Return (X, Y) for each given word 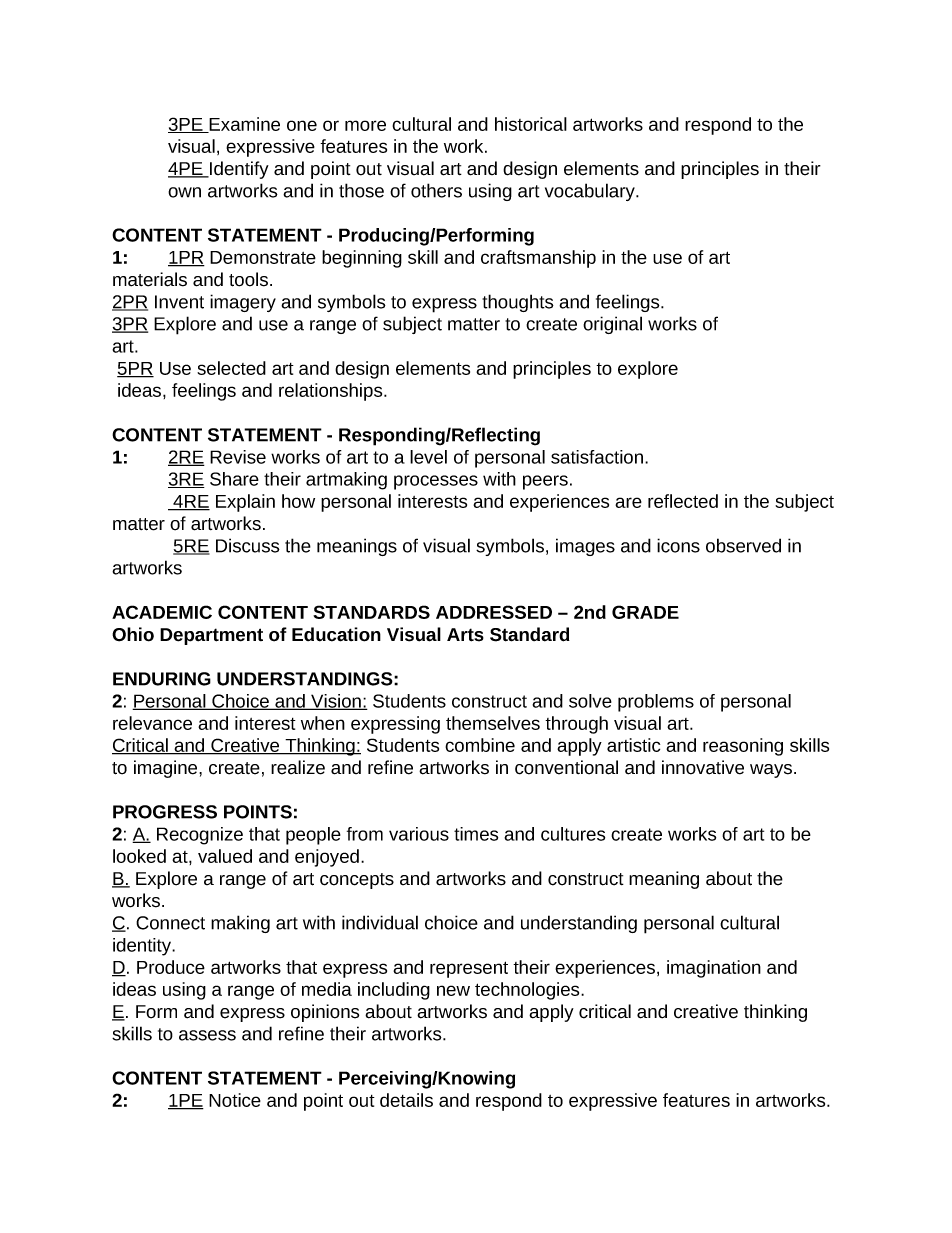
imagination (714, 969)
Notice (235, 1100)
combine (480, 745)
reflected (683, 501)
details (406, 1100)
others (436, 190)
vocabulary (591, 192)
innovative (703, 767)
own (184, 192)
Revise (238, 457)
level (428, 457)
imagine (167, 769)
